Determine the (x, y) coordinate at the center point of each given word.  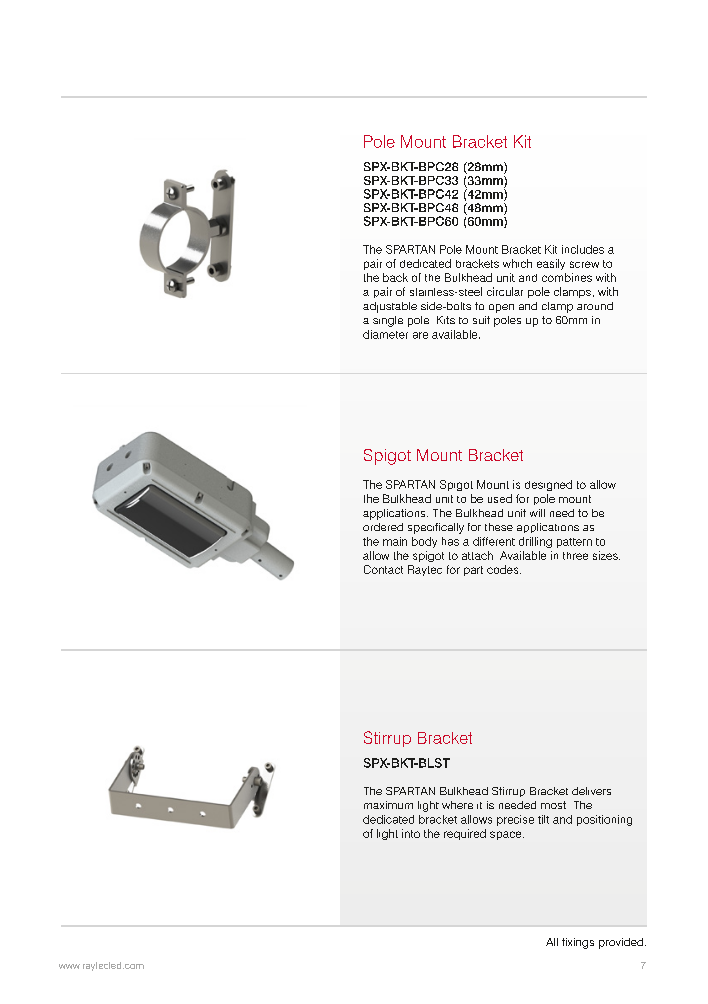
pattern (574, 543)
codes (504, 569)
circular (505, 291)
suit (481, 320)
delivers (591, 791)
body (424, 542)
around (595, 306)
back (395, 277)
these (499, 527)
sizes (606, 555)
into (411, 833)
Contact (383, 569)
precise (515, 820)
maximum (388, 805)
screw (584, 264)
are (420, 335)
